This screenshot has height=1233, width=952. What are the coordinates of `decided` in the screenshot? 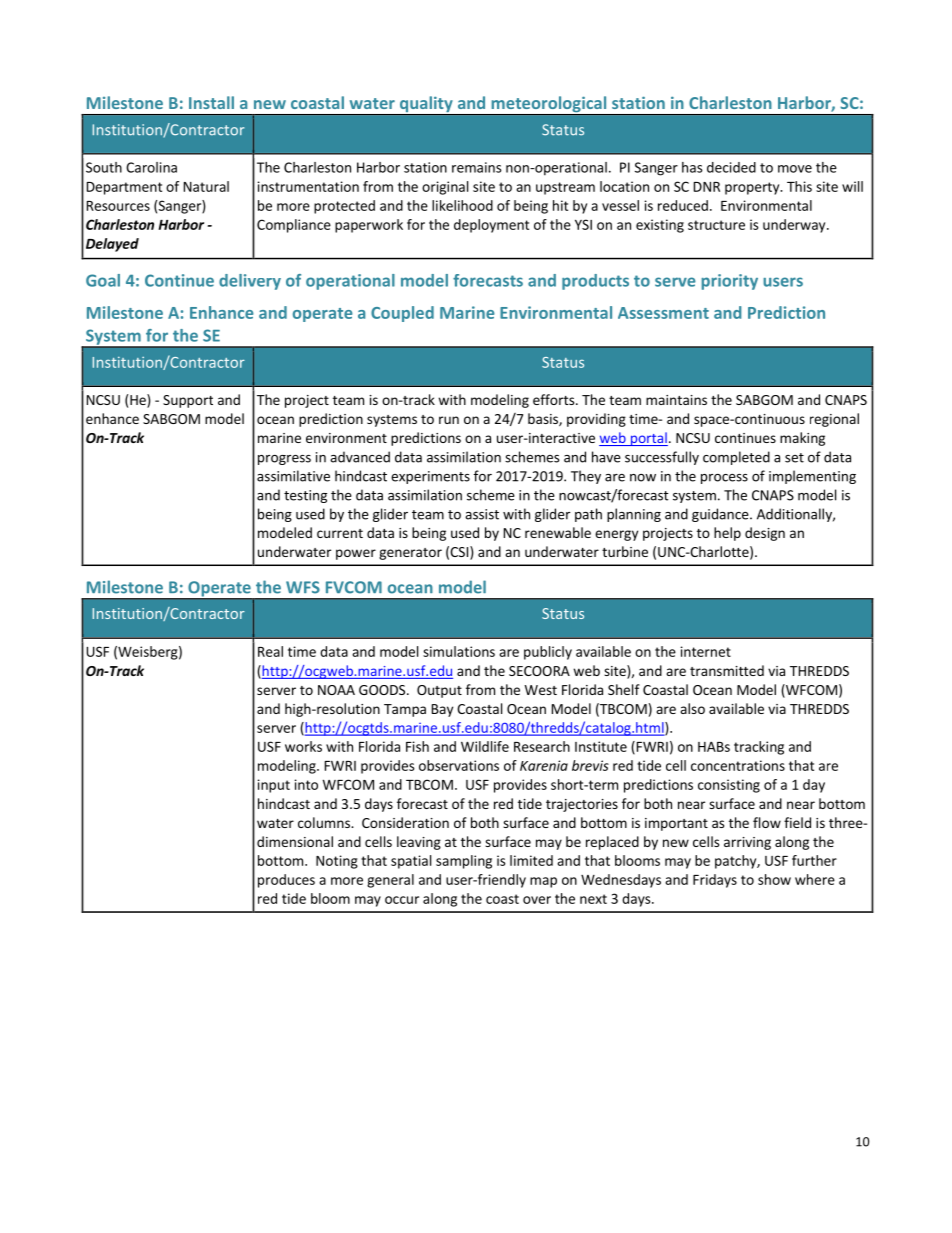 It's located at (731, 167).
